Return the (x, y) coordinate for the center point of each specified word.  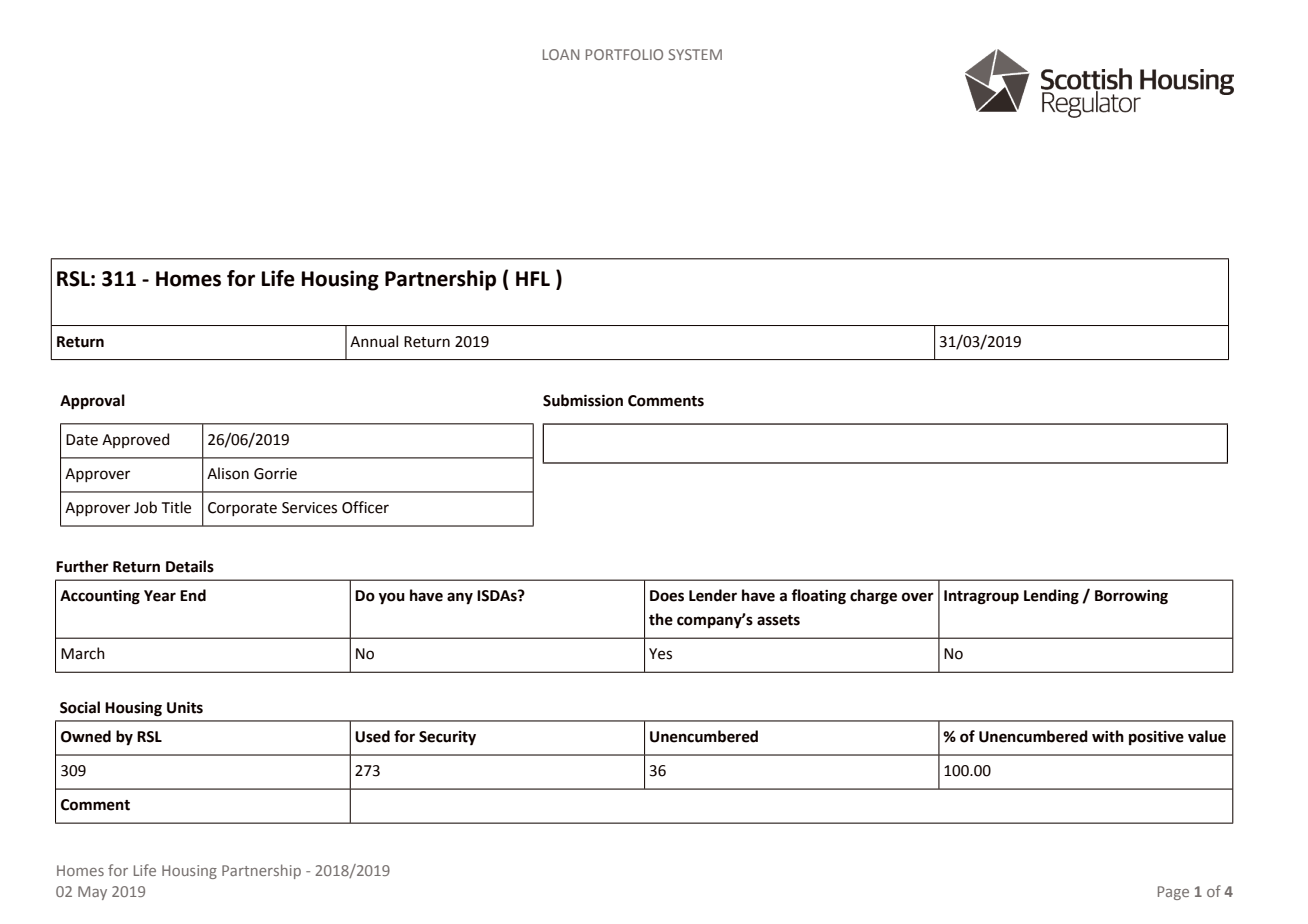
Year (160, 596)
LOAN (561, 54)
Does (667, 596)
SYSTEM (695, 54)
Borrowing (1131, 597)
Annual (374, 341)
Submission (583, 400)
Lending (1051, 597)
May (92, 893)
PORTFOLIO (624, 54)
